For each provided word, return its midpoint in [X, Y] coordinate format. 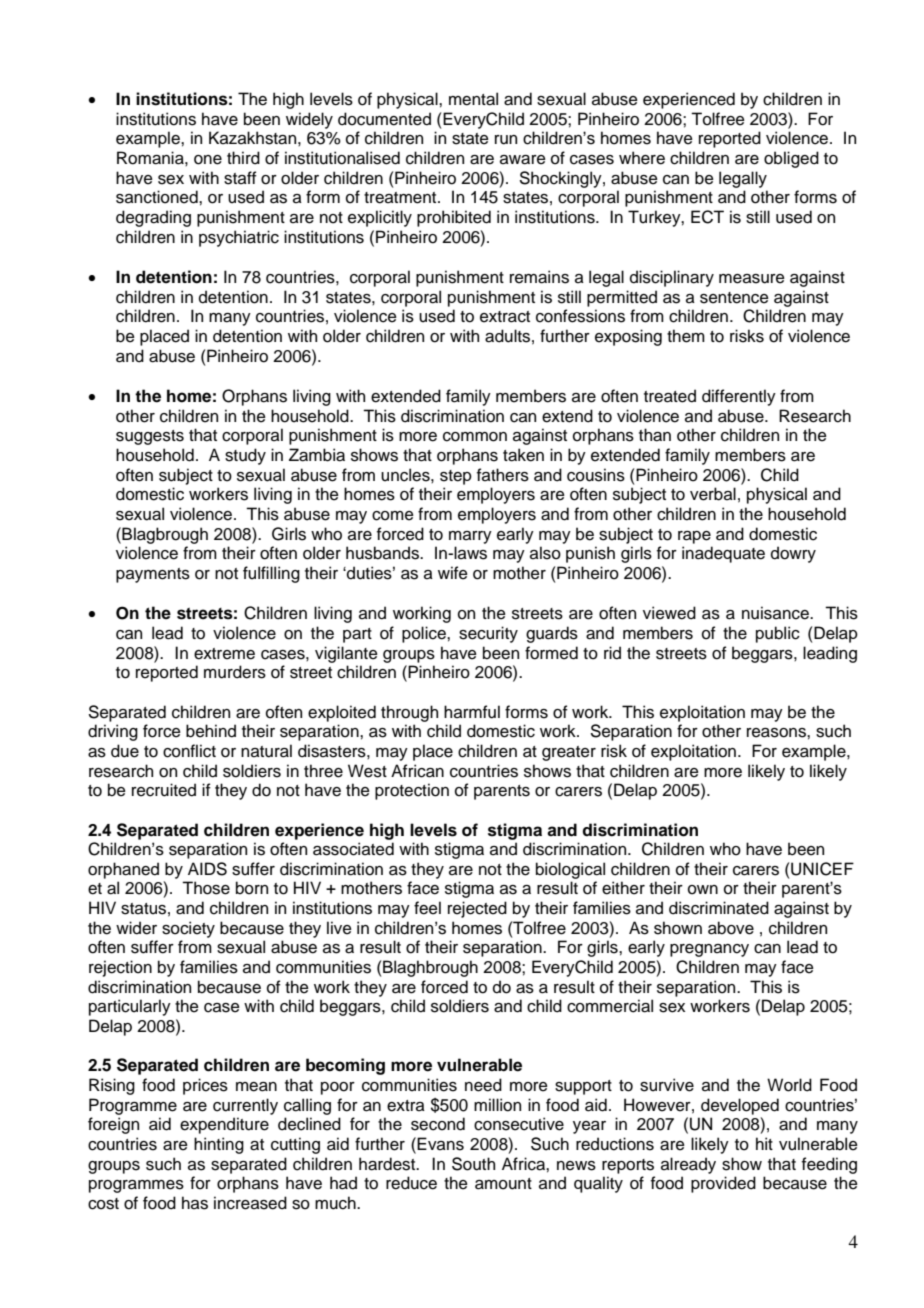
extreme [224, 654]
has [195, 1203]
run [506, 140]
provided [723, 1184]
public [778, 634]
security [488, 634]
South [473, 1164]
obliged [791, 159]
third [243, 158]
